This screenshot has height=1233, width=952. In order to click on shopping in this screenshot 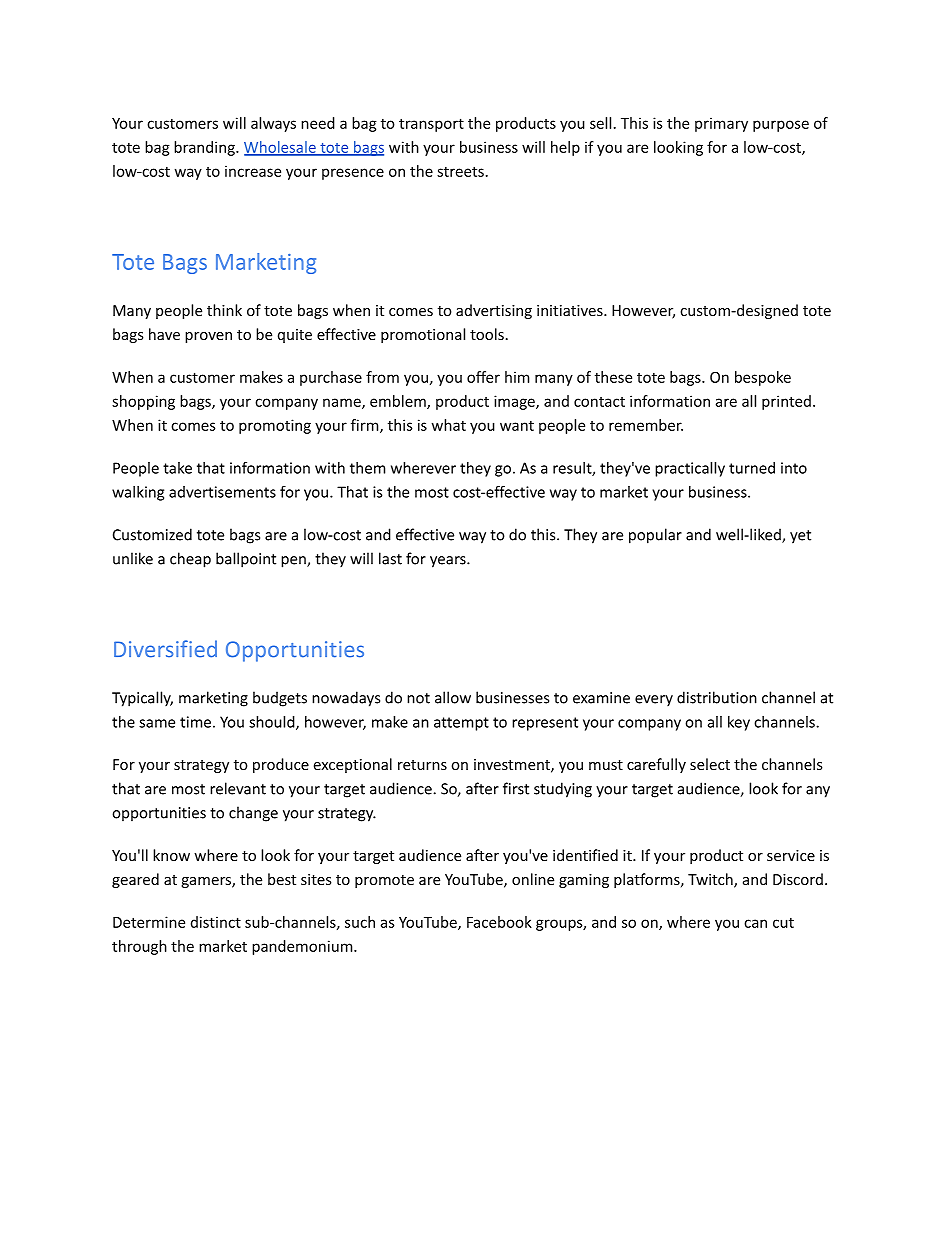, I will do `click(143, 402)`.
